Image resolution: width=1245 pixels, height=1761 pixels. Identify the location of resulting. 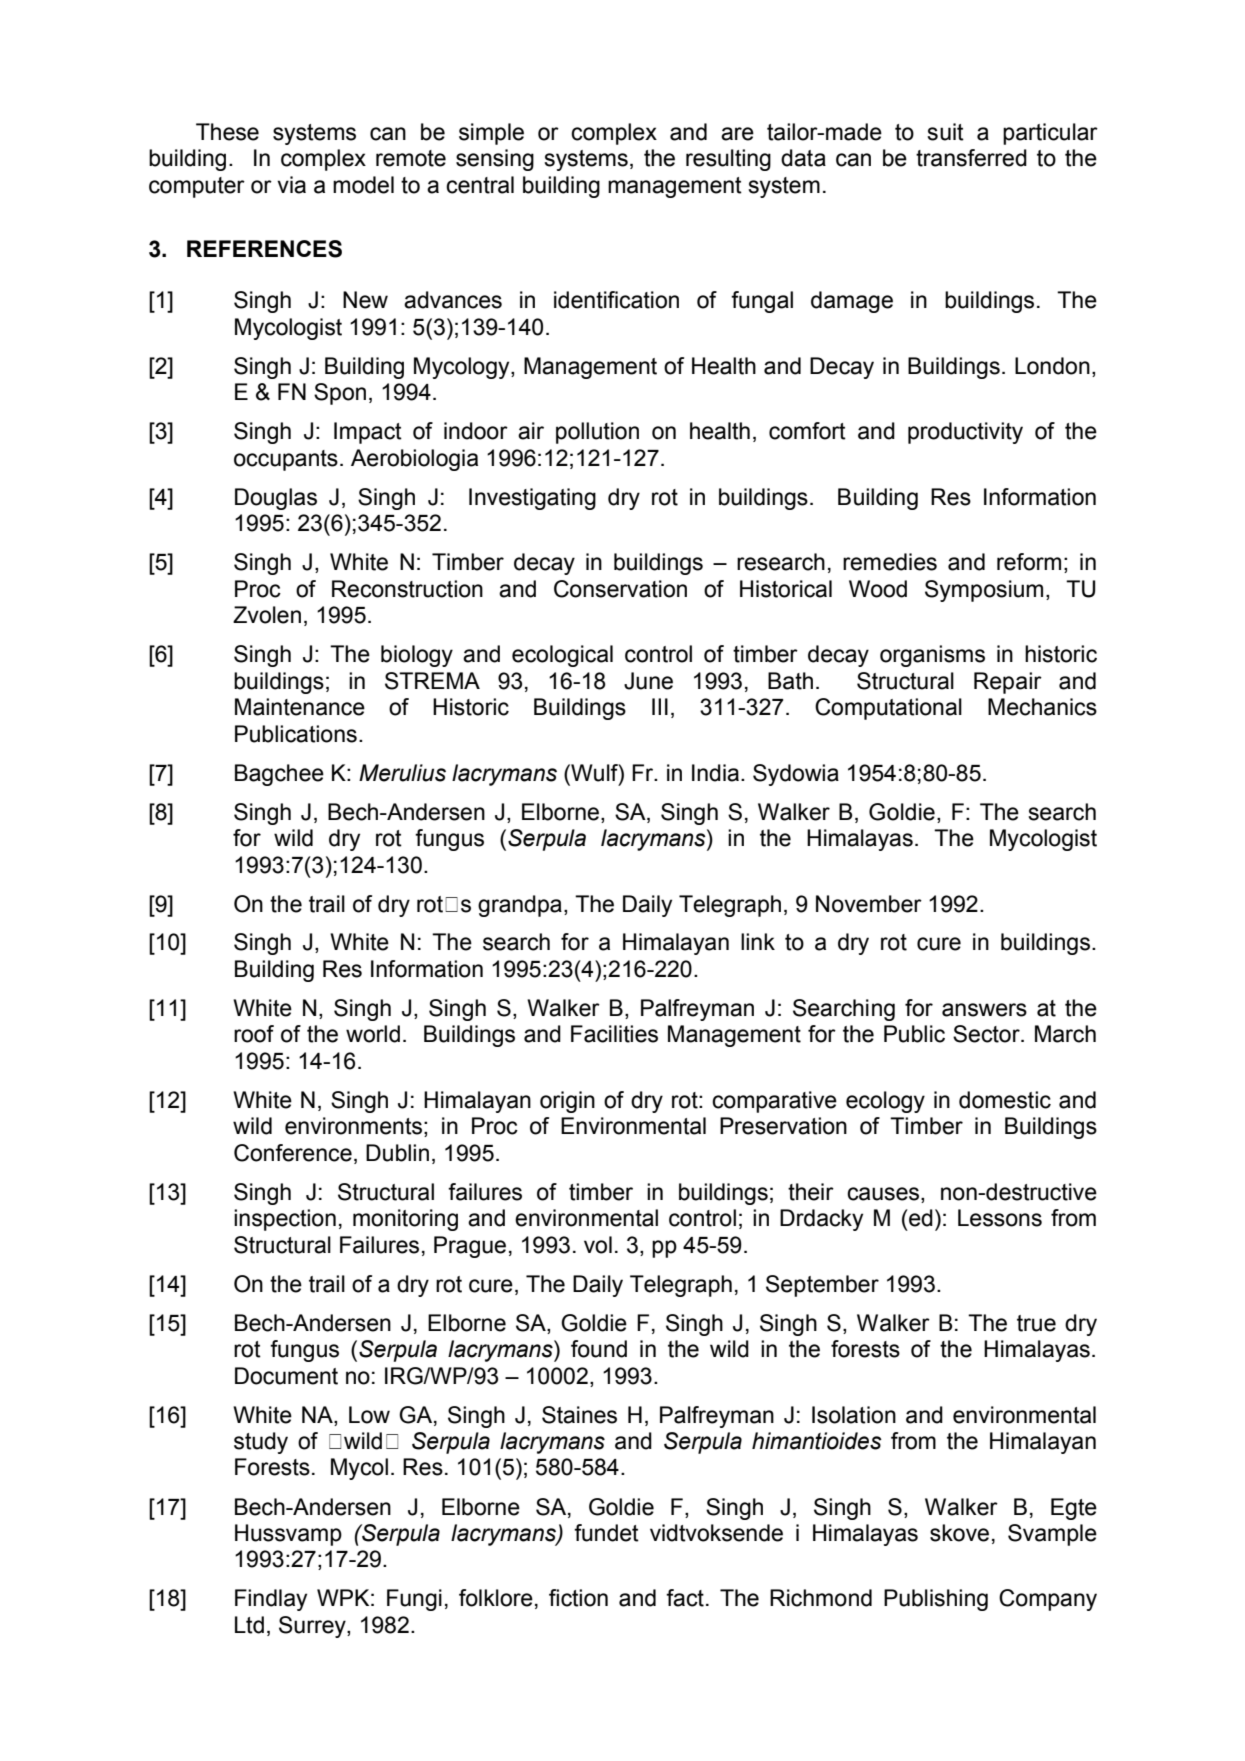
(728, 160).
